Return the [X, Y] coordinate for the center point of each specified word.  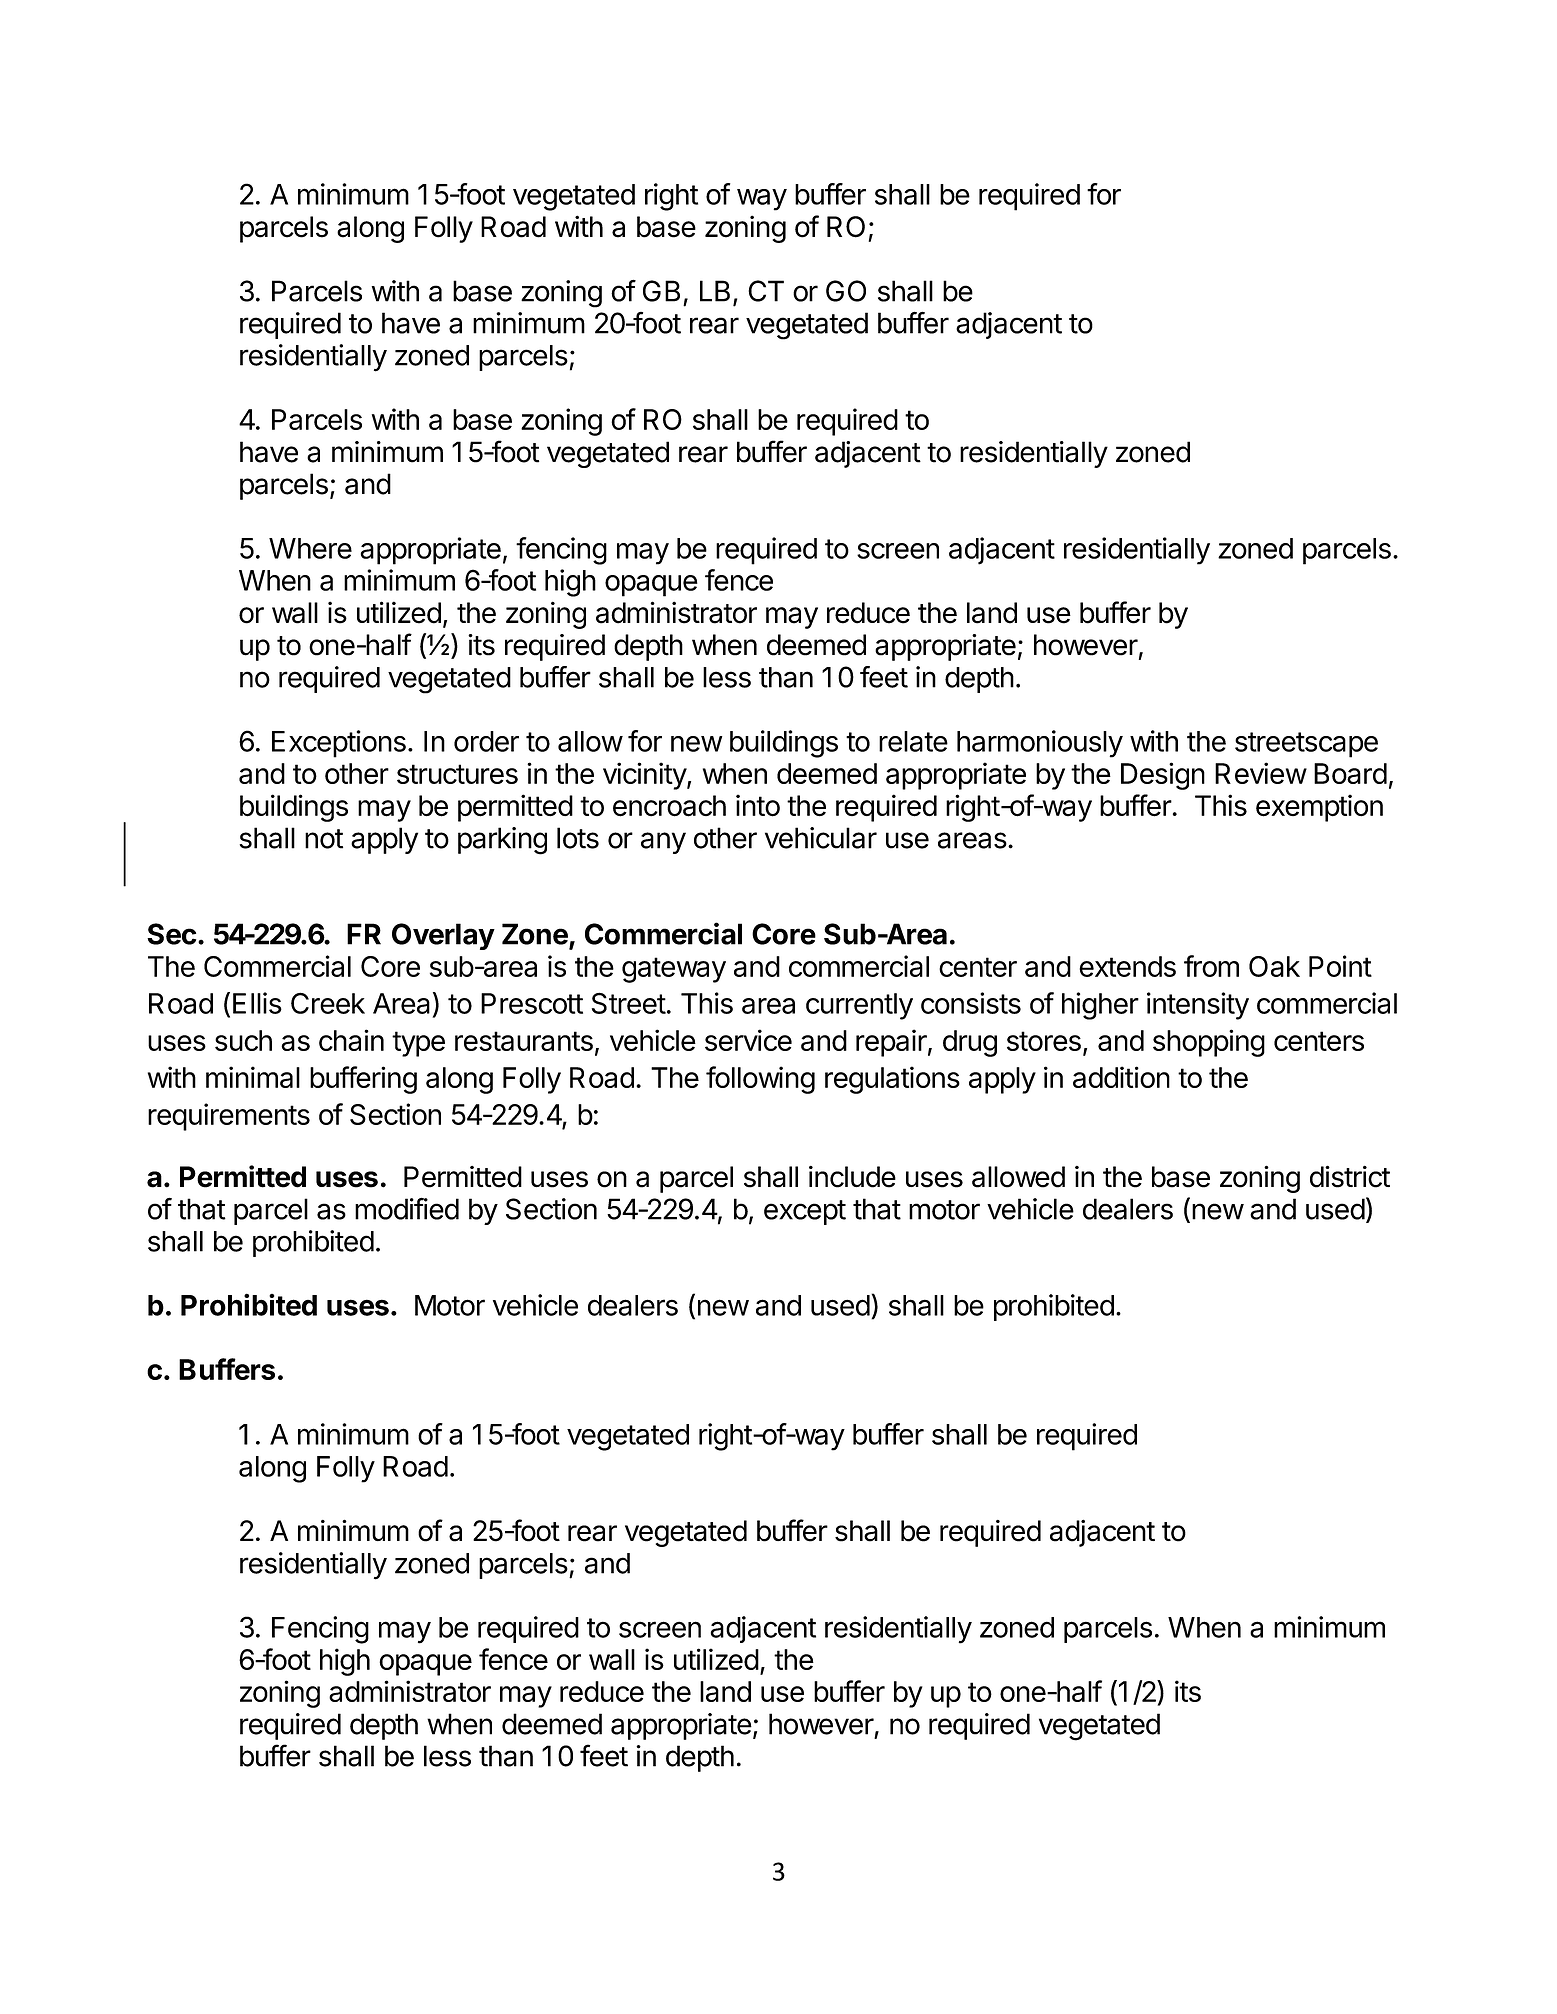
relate [913, 741]
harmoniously [1040, 744]
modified [407, 1208]
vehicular [821, 838]
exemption [1319, 808]
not [324, 839]
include [852, 1177]
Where [310, 548]
